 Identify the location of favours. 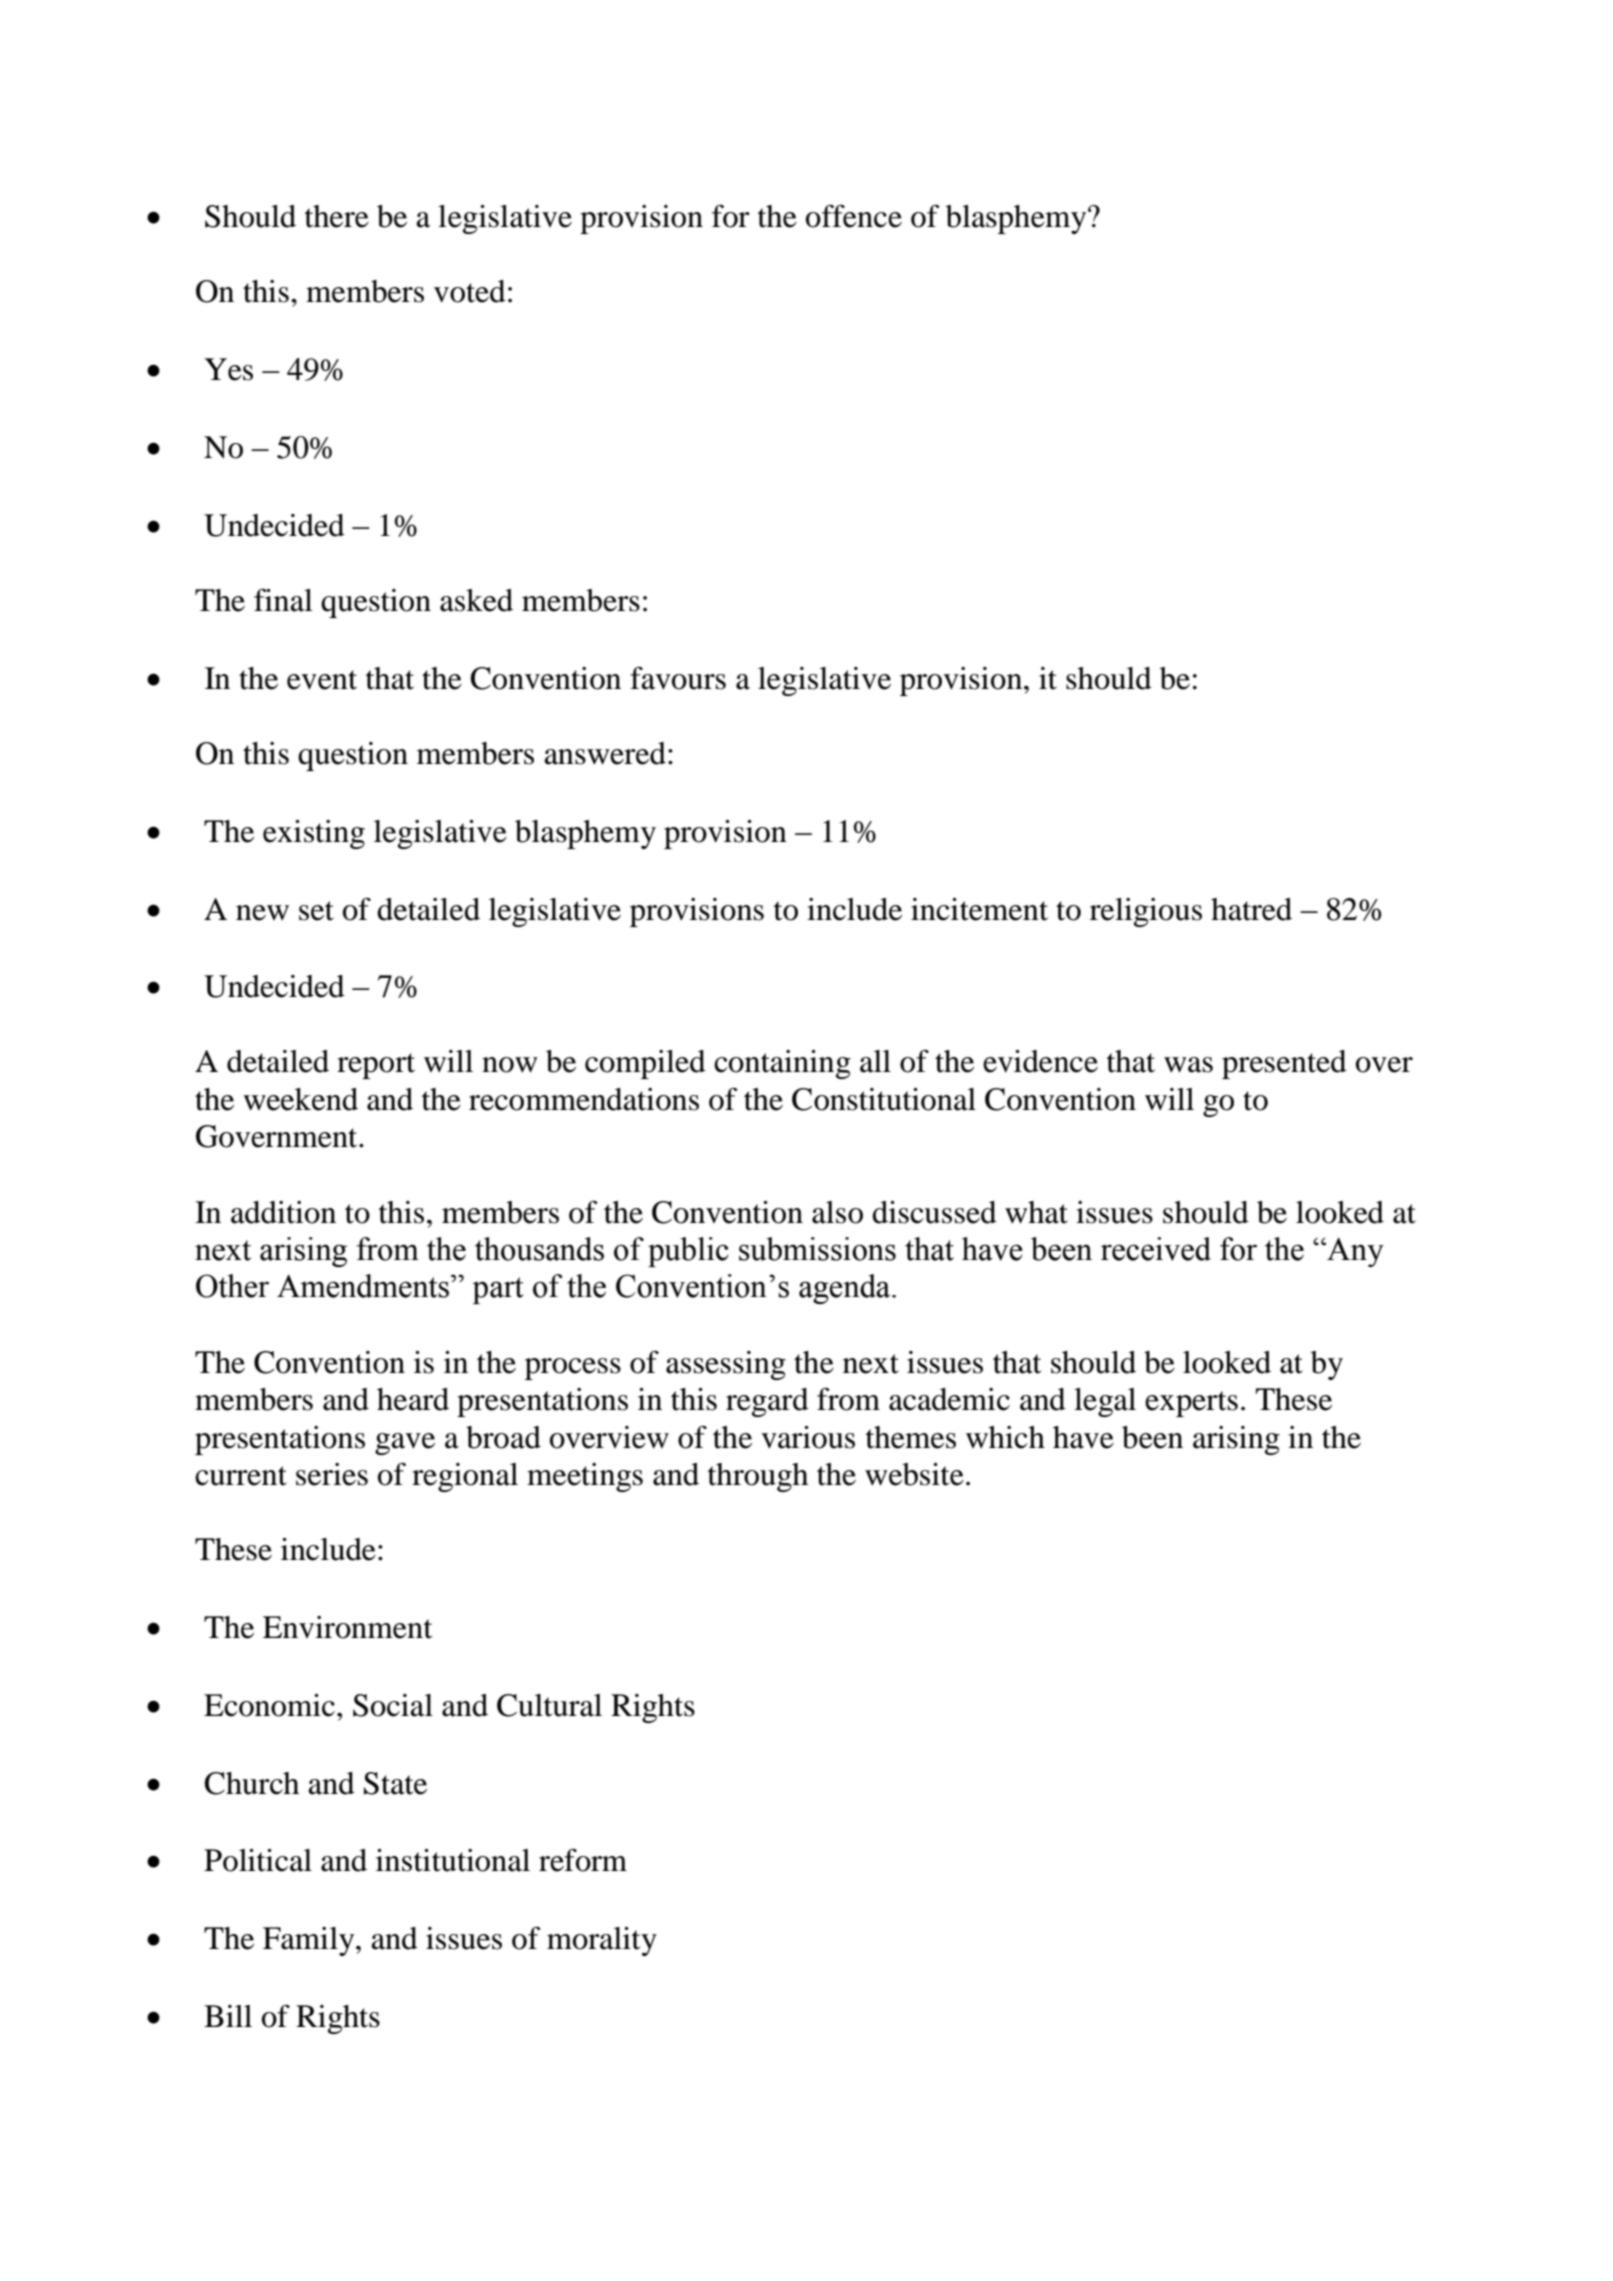
(678, 678).
